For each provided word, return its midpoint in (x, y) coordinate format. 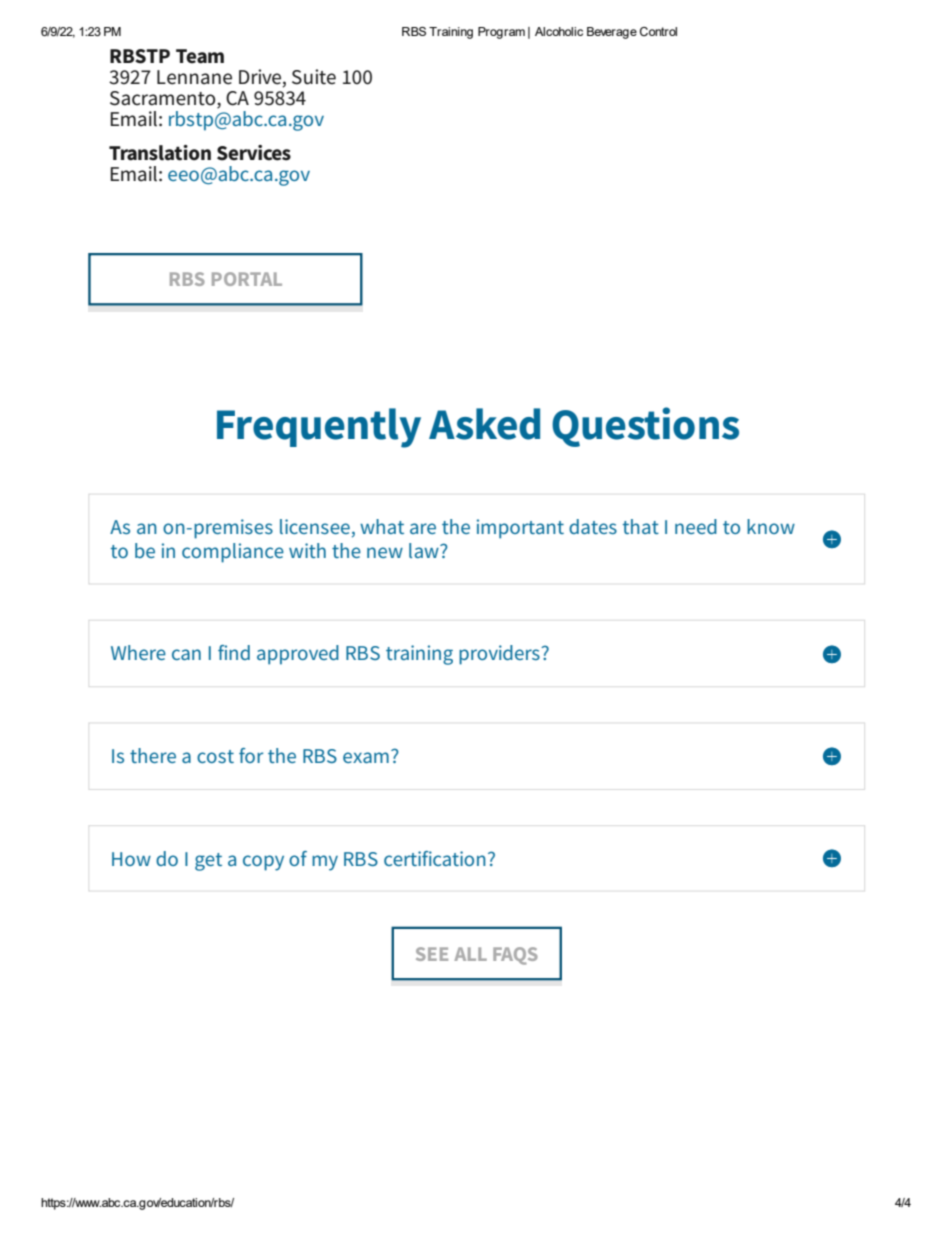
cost (215, 756)
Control (658, 31)
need (696, 526)
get (208, 862)
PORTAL (247, 279)
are (423, 528)
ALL (470, 954)
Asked (484, 424)
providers (500, 655)
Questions (645, 427)
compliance (233, 553)
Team (200, 56)
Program (501, 33)
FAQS (515, 956)
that (641, 526)
